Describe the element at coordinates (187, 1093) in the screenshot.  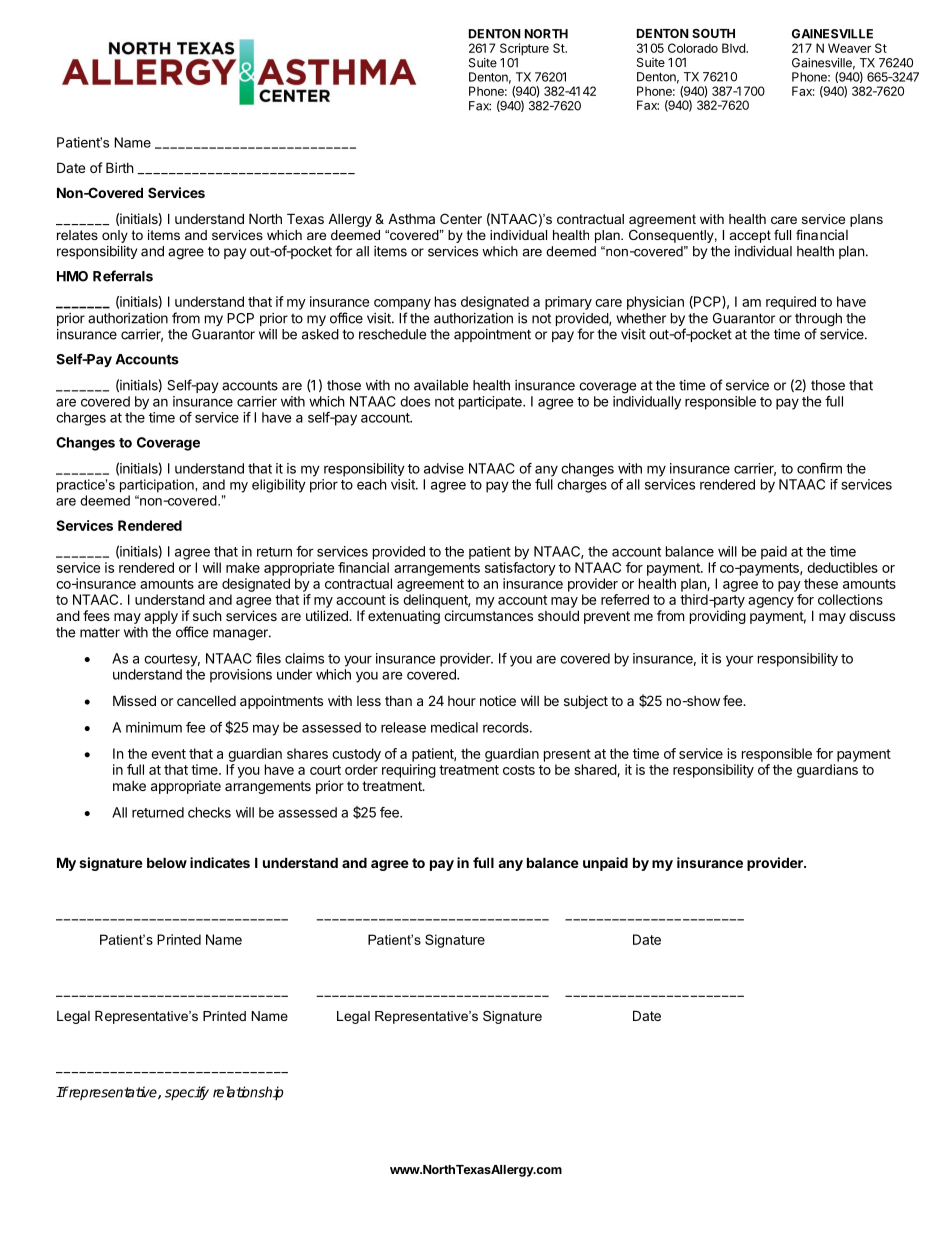
I see `specify` at that location.
